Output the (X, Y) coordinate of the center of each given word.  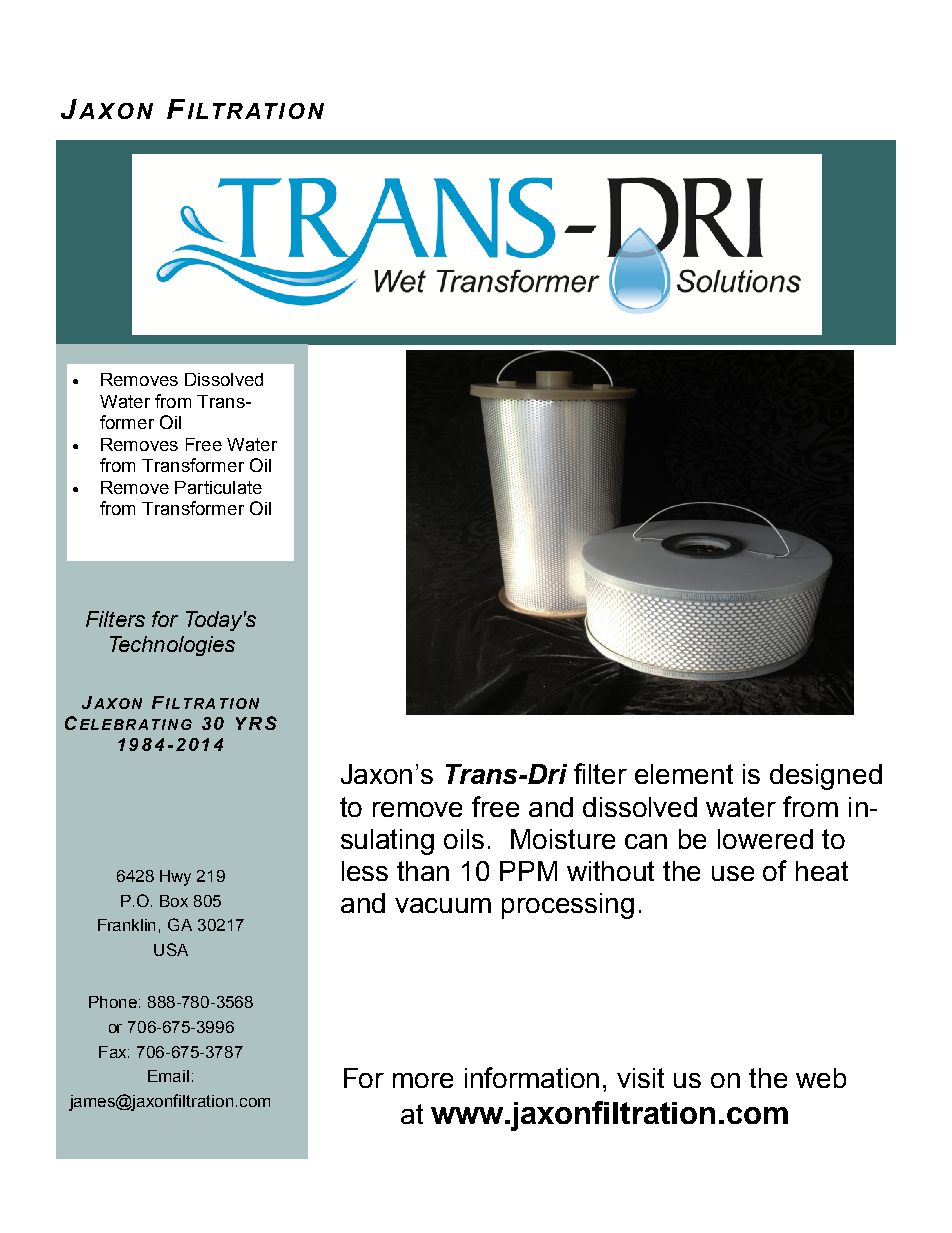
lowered (765, 839)
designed (826, 777)
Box (174, 901)
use (733, 873)
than (423, 871)
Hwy (175, 878)
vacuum (443, 905)
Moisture (563, 839)
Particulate (218, 487)
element (684, 774)
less (365, 871)
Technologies (172, 646)
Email (168, 1076)
